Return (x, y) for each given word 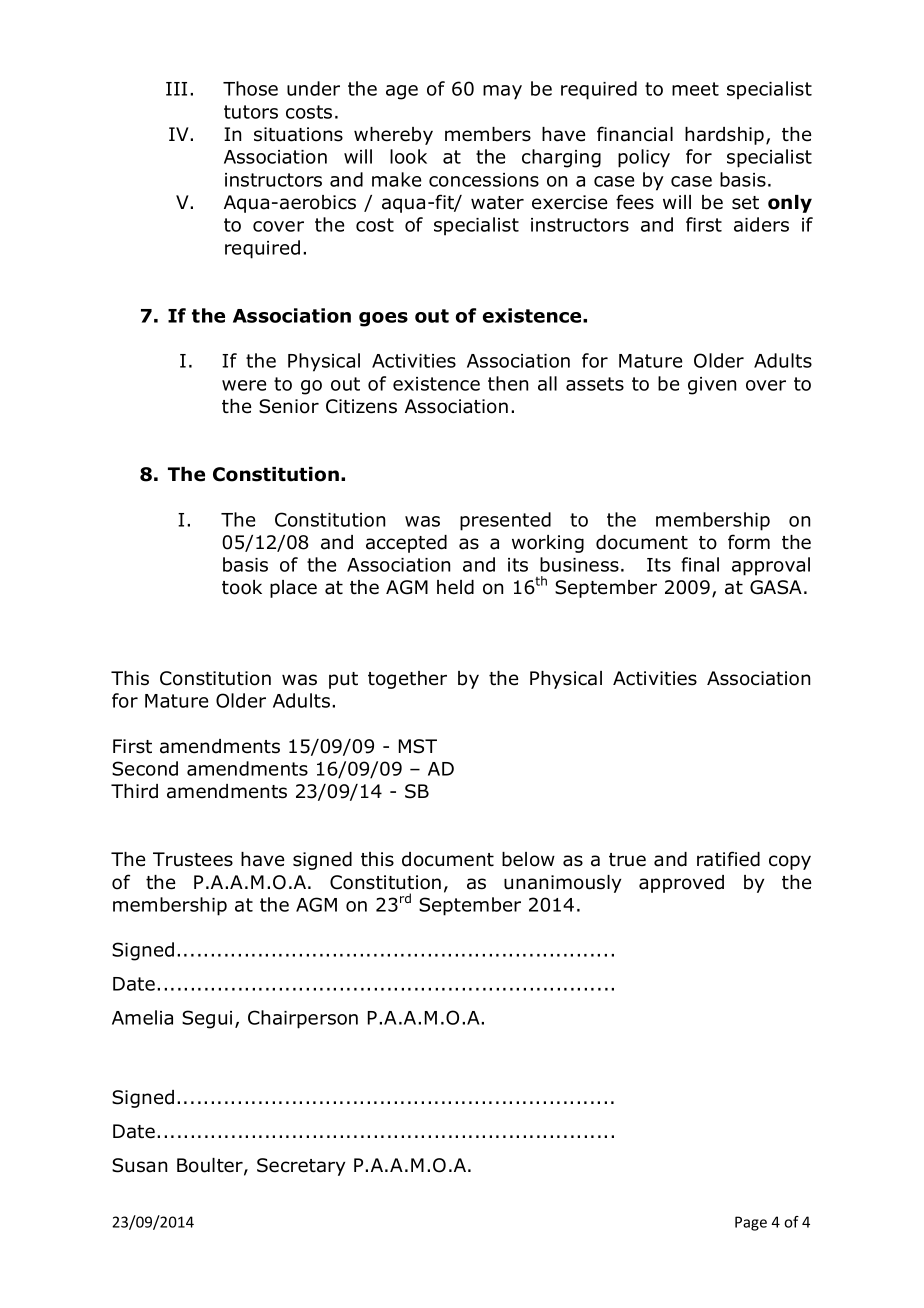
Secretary (301, 1167)
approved (681, 884)
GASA (776, 587)
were (244, 385)
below (528, 859)
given (712, 386)
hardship (726, 136)
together (407, 680)
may (502, 92)
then (508, 383)
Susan (139, 1165)
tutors (251, 112)
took (242, 587)
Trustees (193, 859)
